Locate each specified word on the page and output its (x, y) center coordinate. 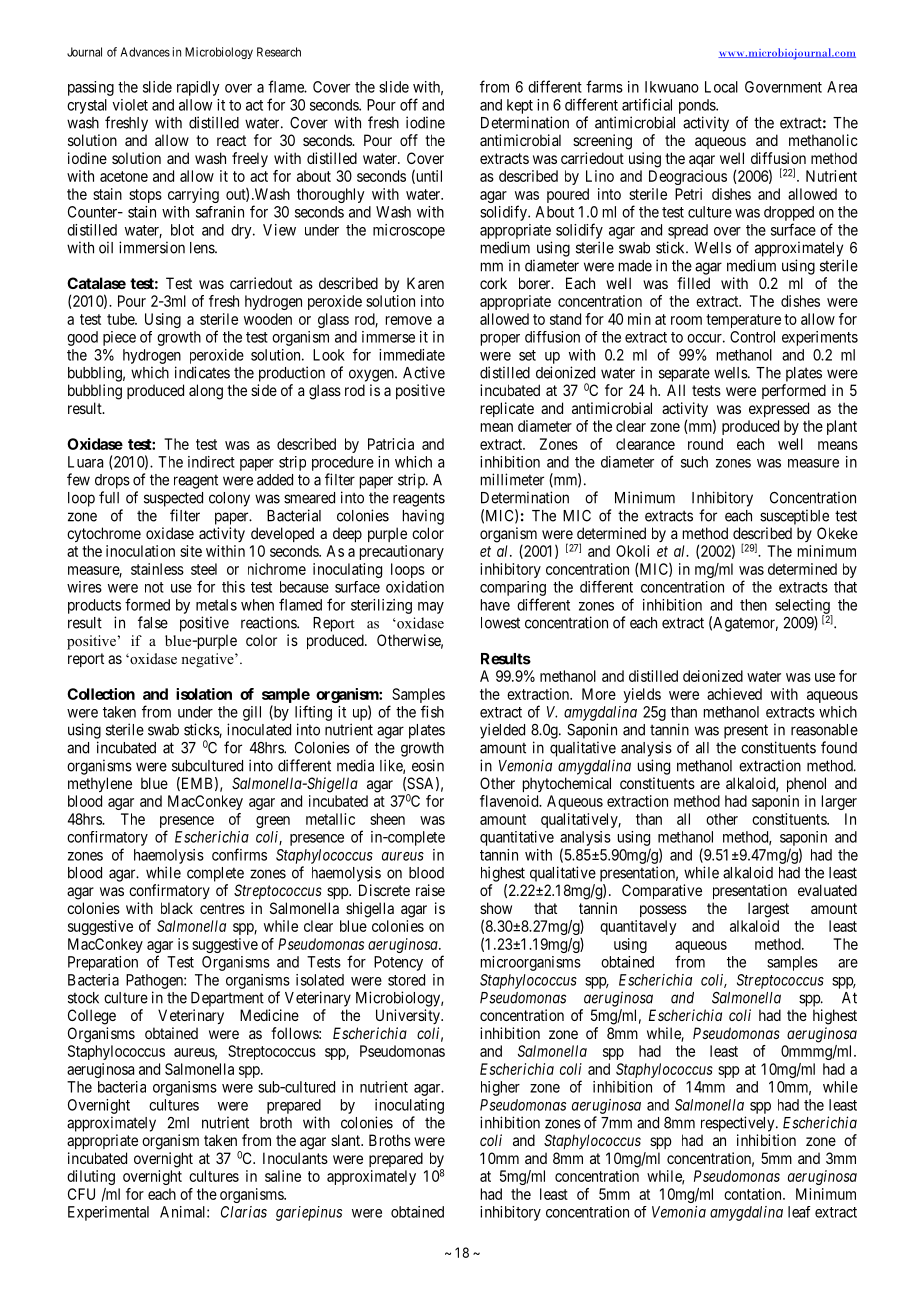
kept (520, 106)
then (753, 605)
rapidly (198, 88)
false (153, 622)
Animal (184, 1212)
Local (721, 87)
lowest (500, 623)
